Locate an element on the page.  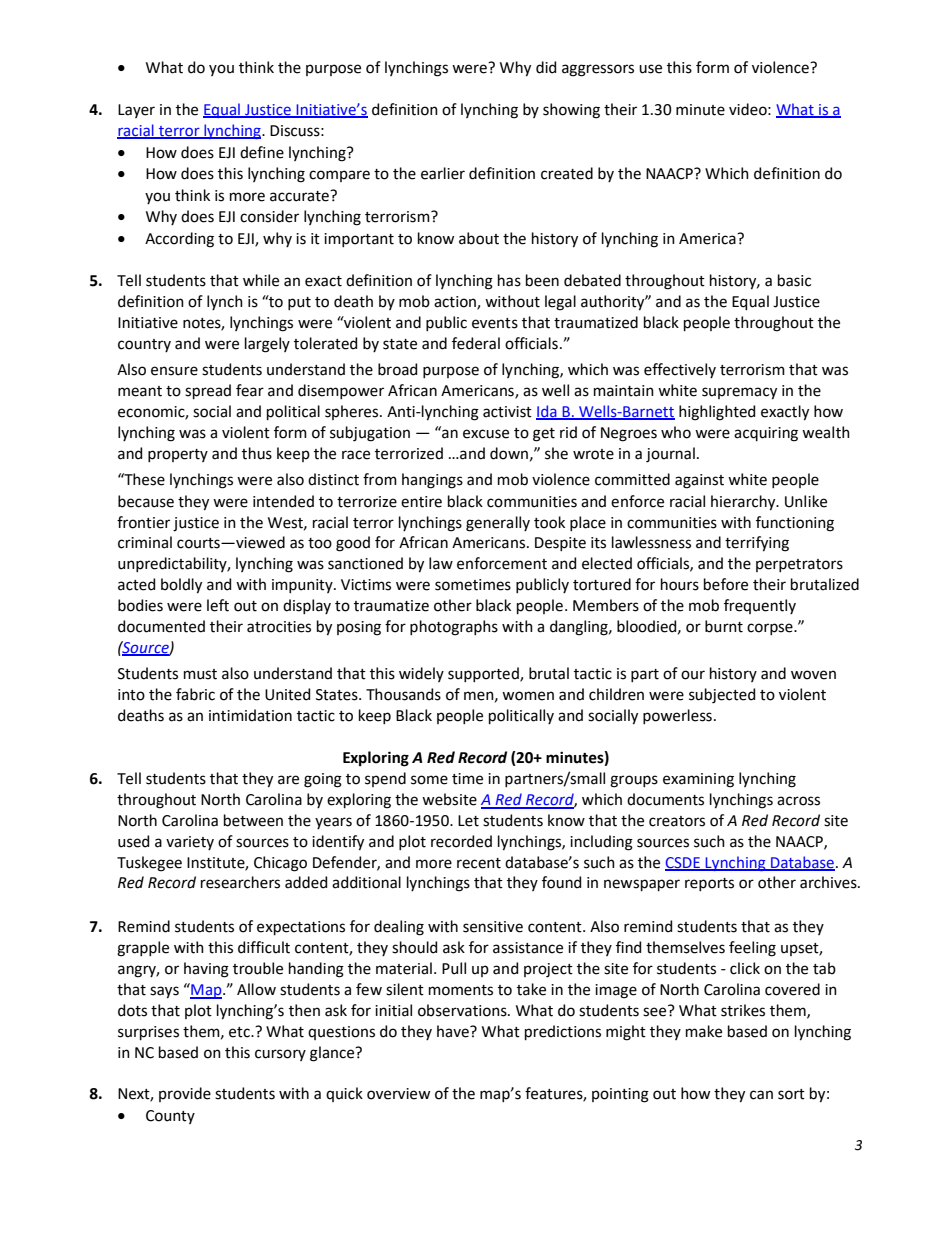
left is located at coordinates (218, 605).
